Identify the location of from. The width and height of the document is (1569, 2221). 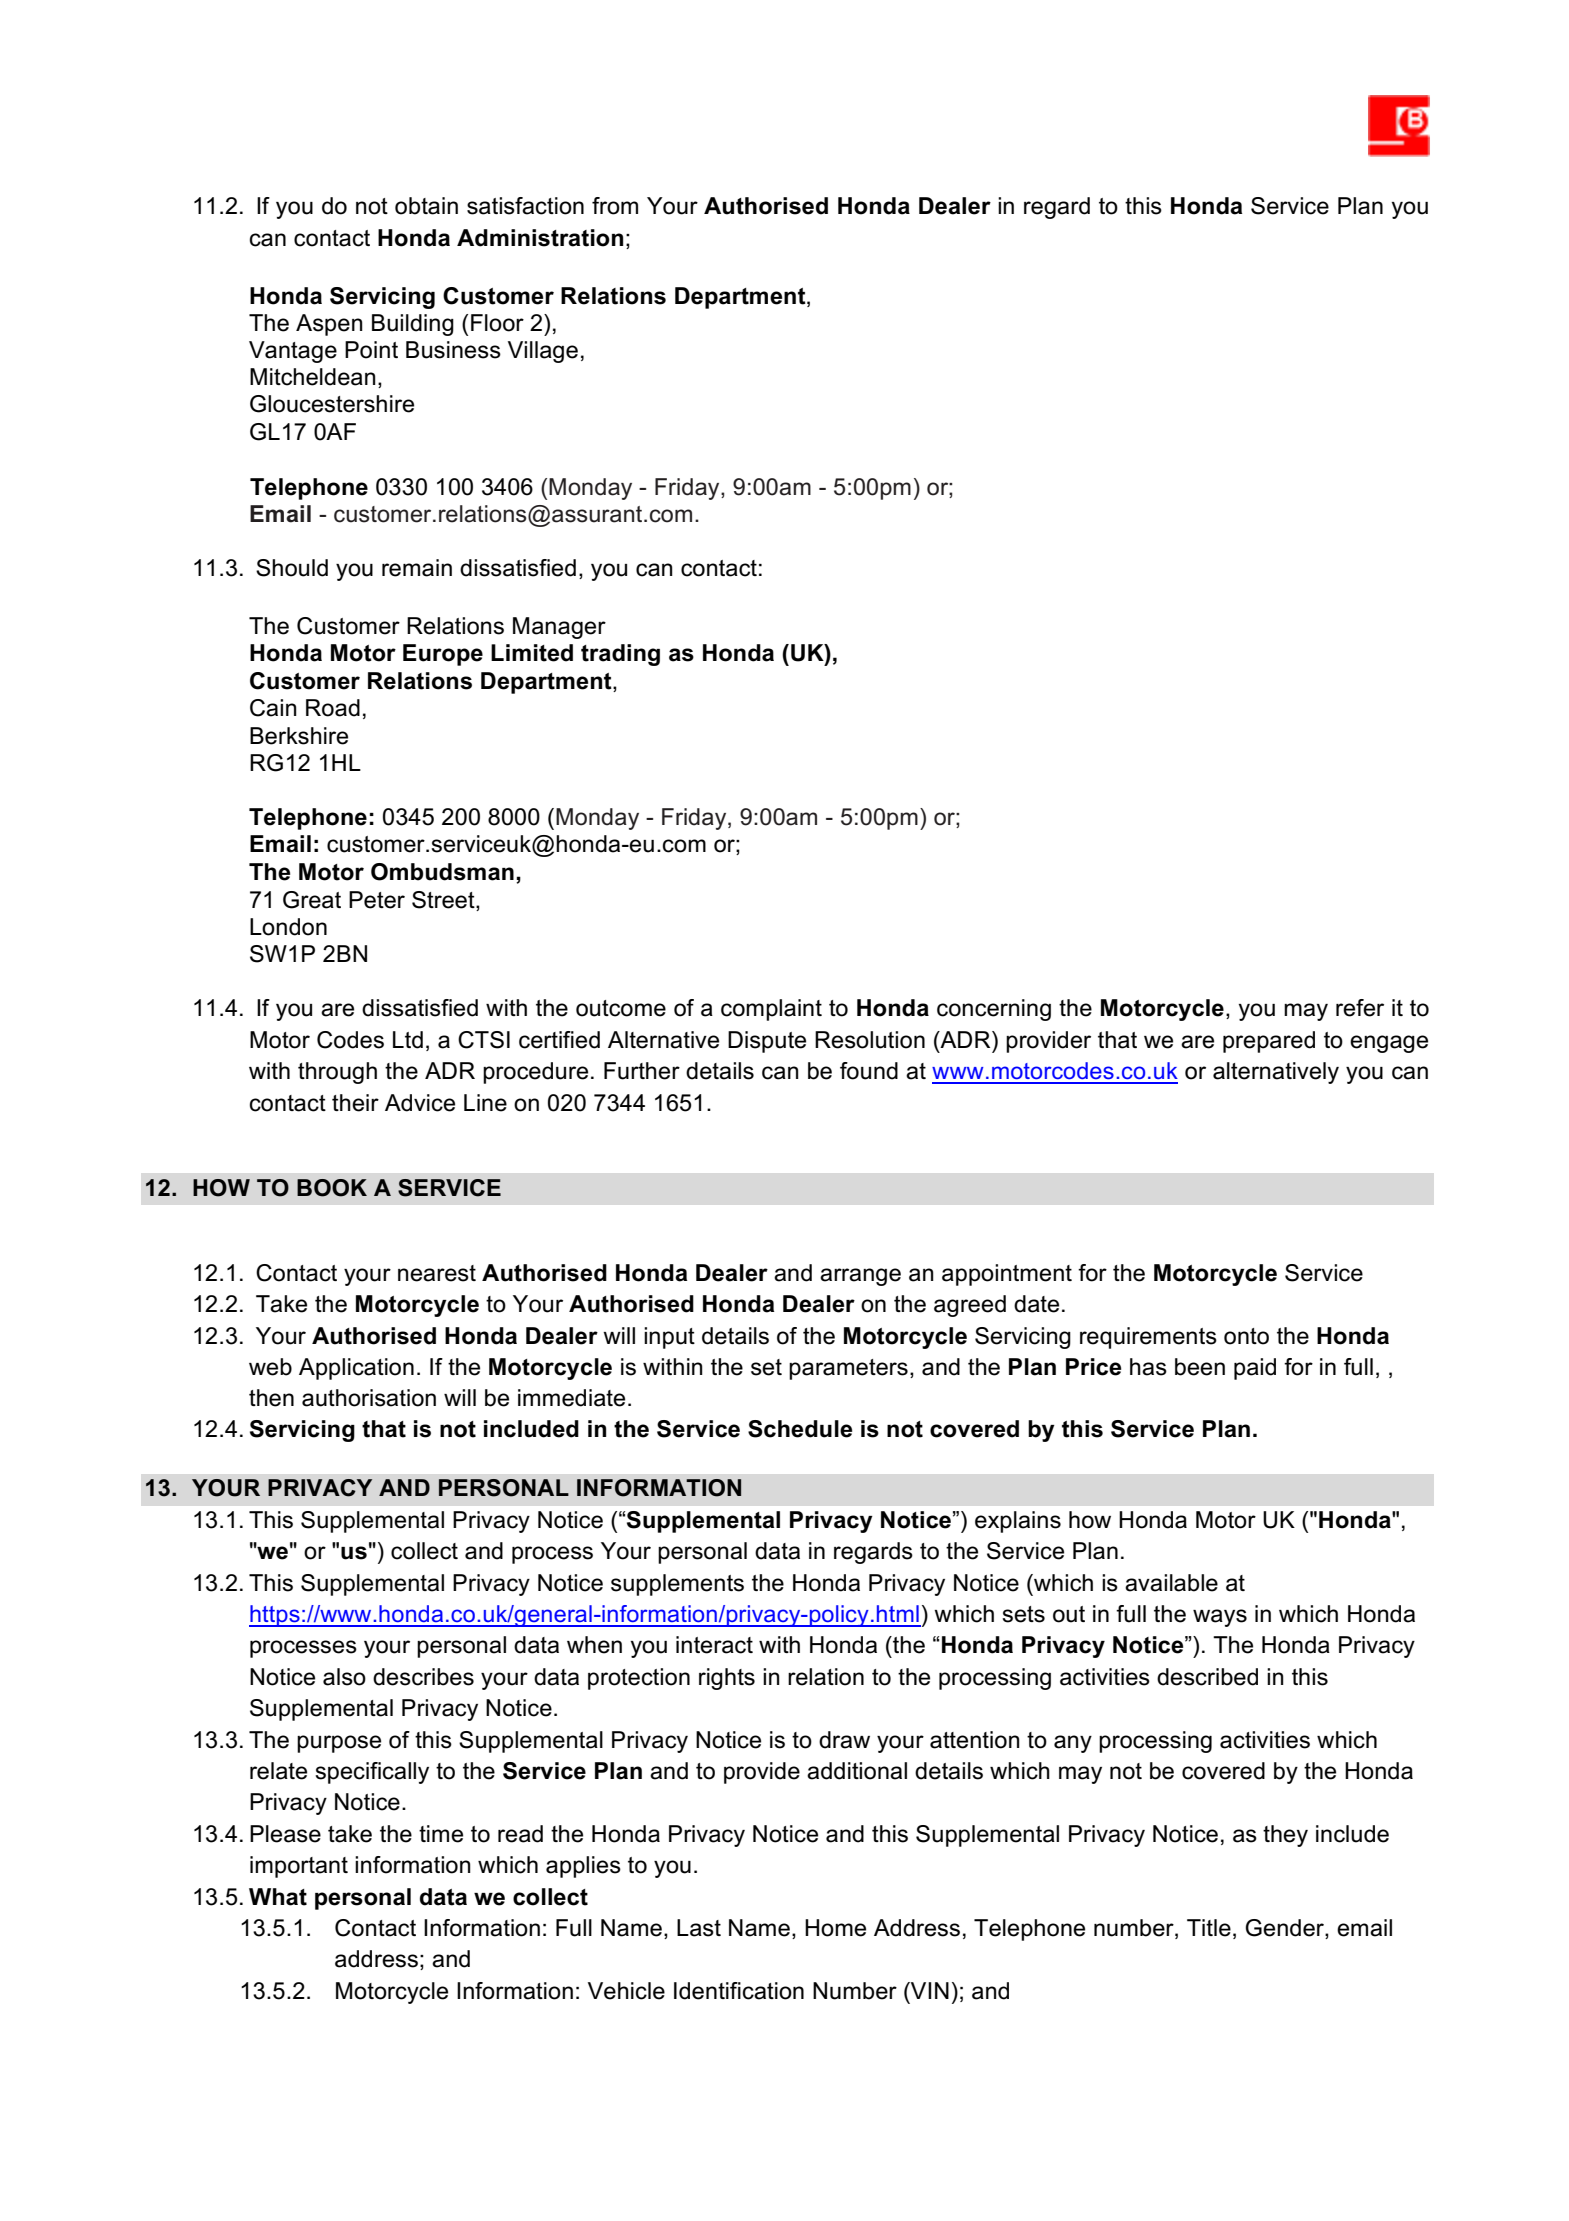
(615, 206).
